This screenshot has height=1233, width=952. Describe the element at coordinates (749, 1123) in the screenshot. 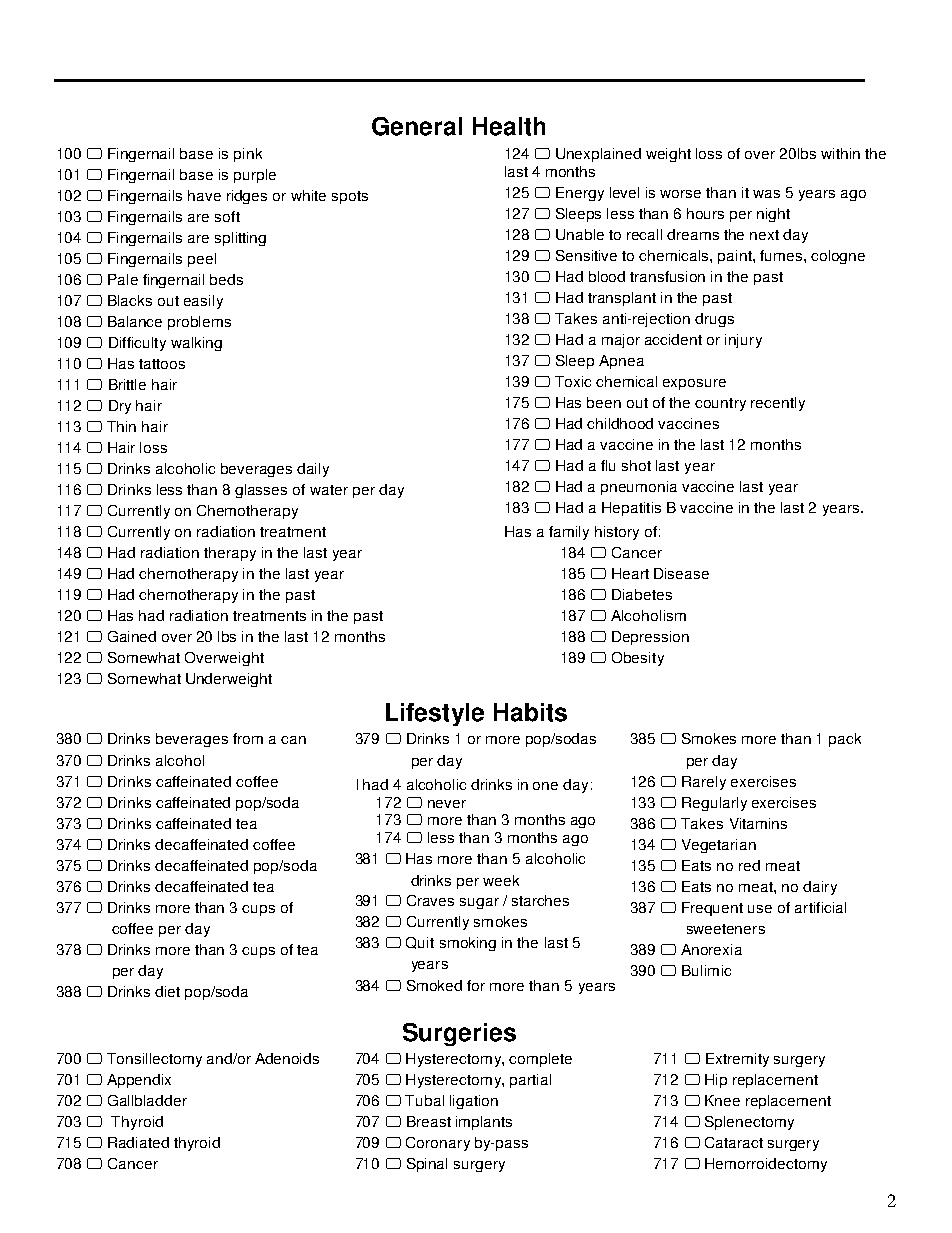

I see `Splenectomy` at that location.
